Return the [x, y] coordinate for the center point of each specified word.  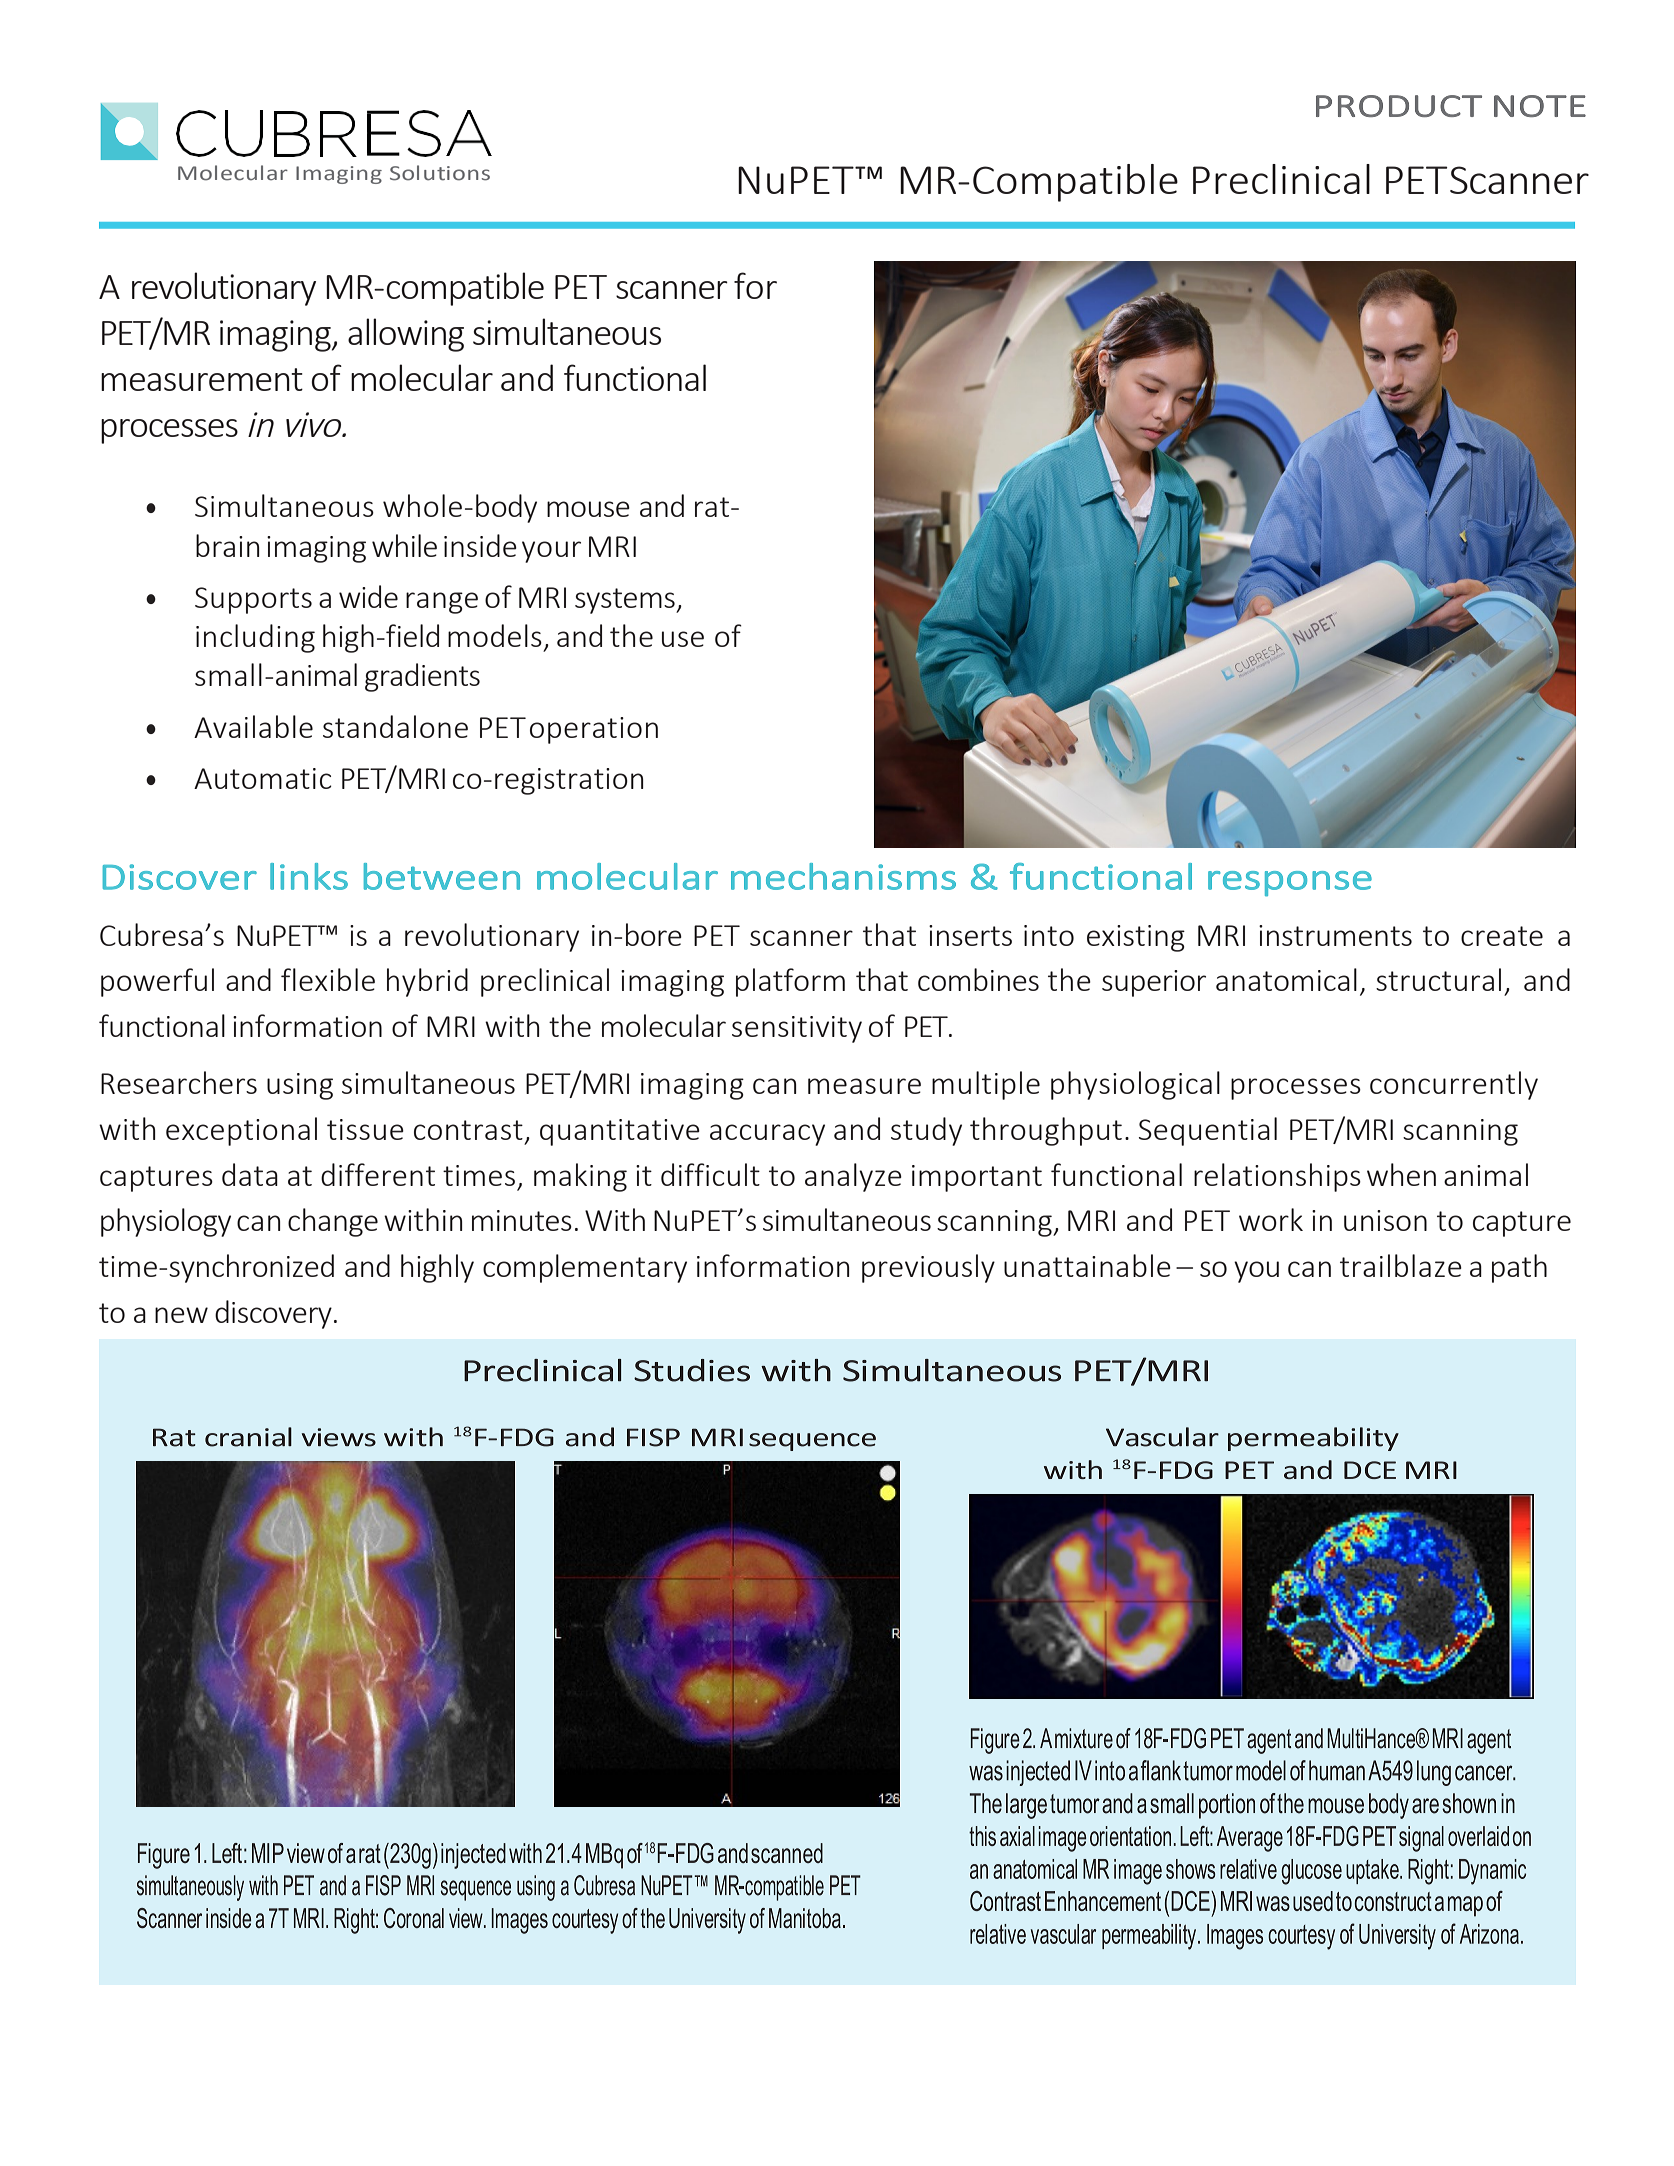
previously [928, 1268]
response [1290, 883]
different [378, 1174]
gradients [422, 677]
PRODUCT [1399, 106]
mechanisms [843, 876]
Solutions [440, 173]
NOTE [1540, 106]
